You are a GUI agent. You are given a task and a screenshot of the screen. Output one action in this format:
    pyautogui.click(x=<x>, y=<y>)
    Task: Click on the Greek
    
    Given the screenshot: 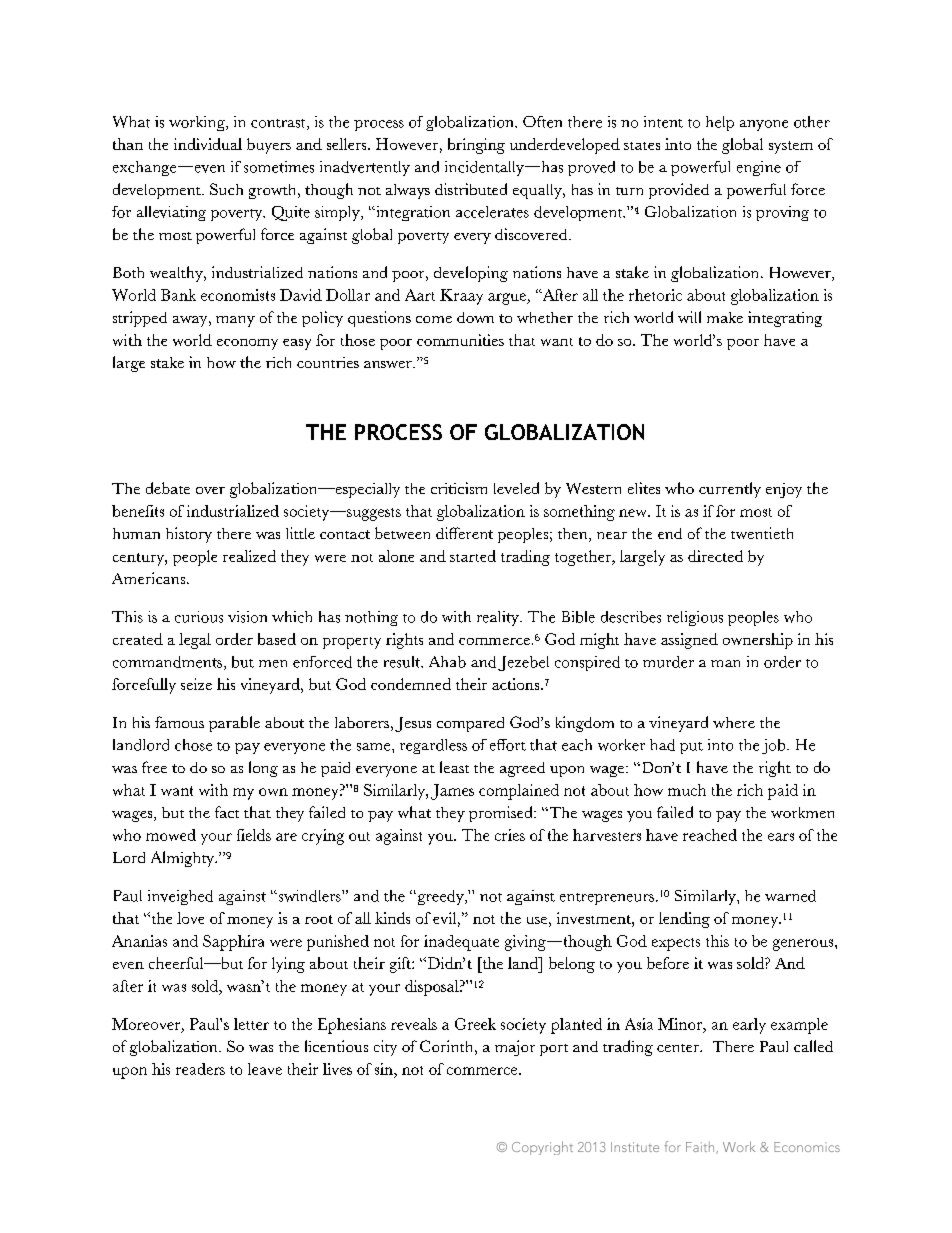 What is the action you would take?
    pyautogui.click(x=475, y=1024)
